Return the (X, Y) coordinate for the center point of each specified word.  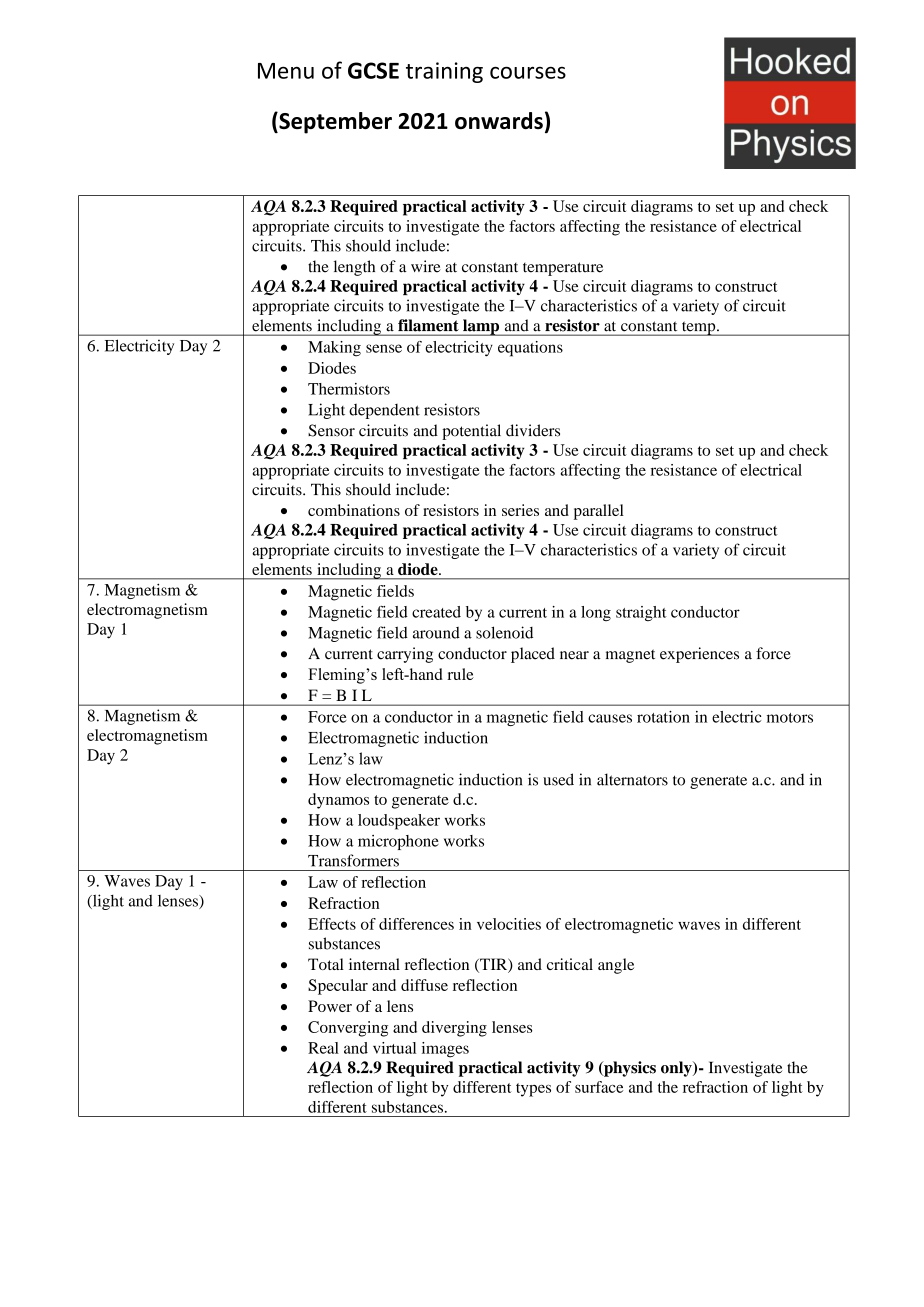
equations (530, 349)
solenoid (504, 632)
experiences (699, 655)
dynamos (338, 801)
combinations (354, 510)
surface (599, 1087)
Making (334, 349)
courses (528, 72)
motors (790, 718)
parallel (599, 512)
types (533, 1090)
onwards (499, 120)
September (334, 123)
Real (323, 1048)
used (558, 779)
